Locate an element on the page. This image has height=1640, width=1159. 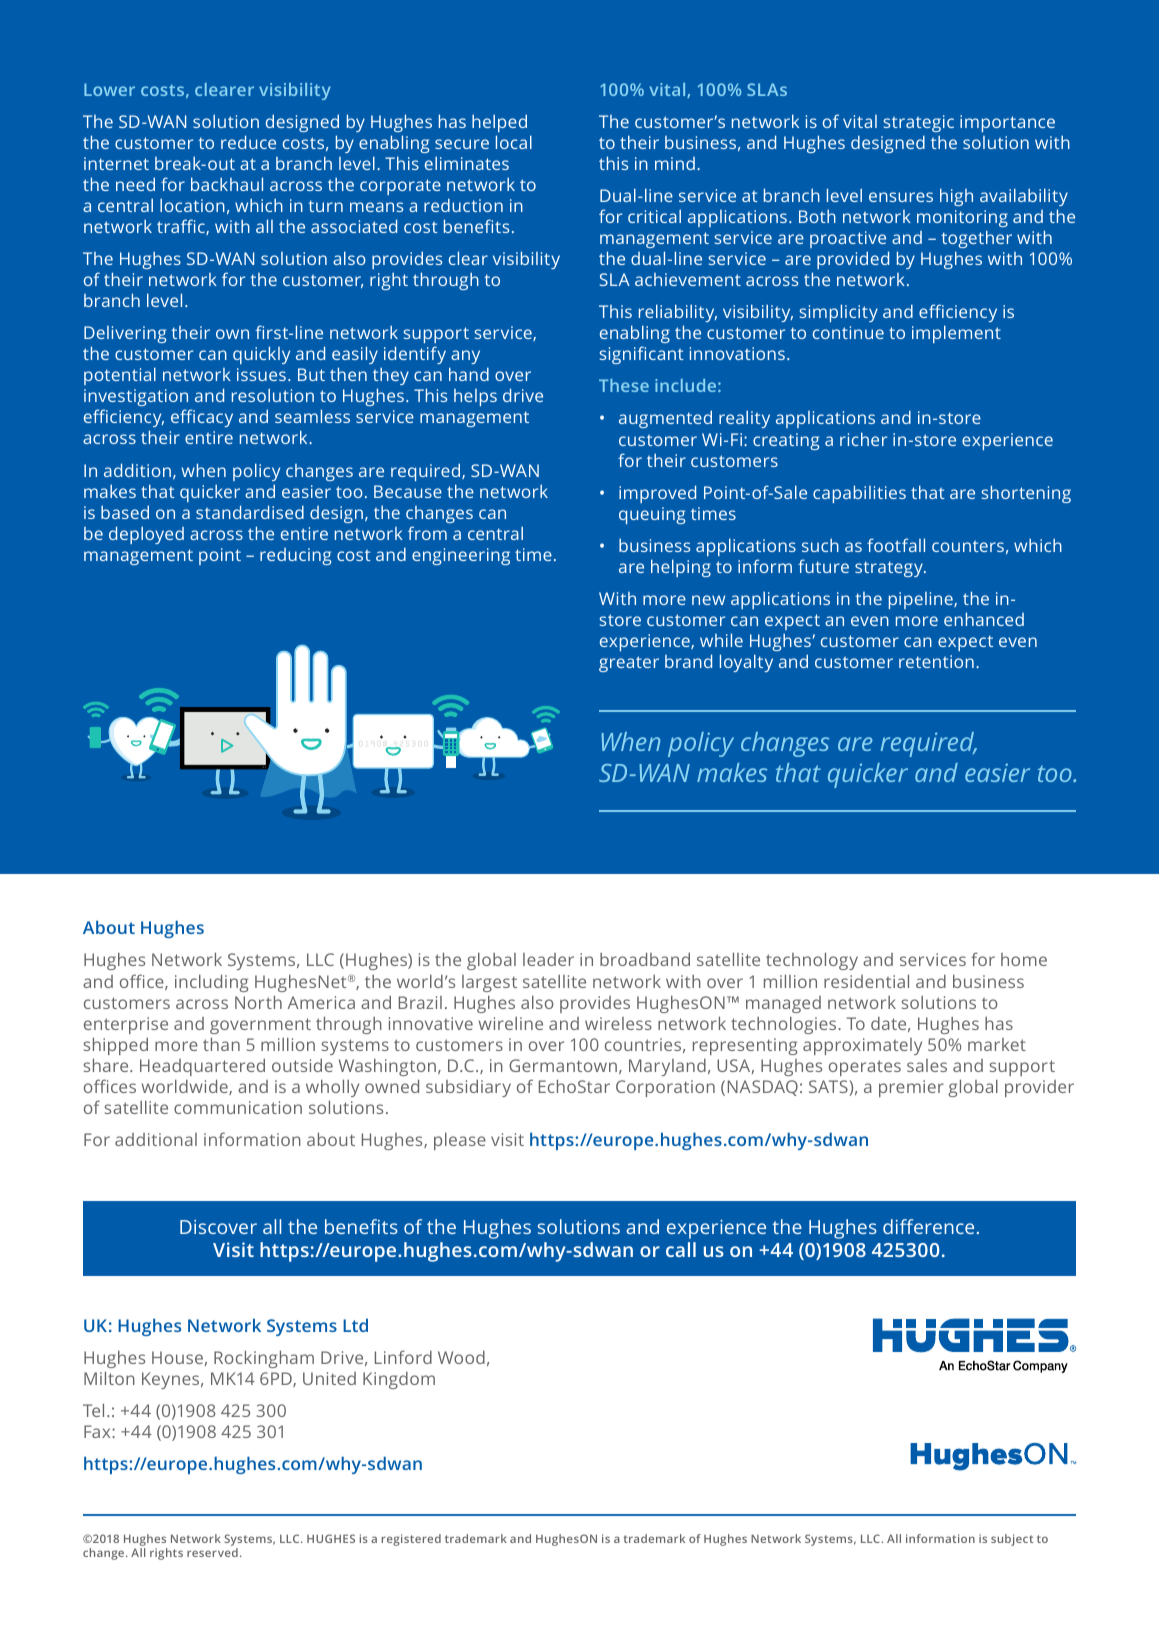
reducing is located at coordinates (295, 556).
